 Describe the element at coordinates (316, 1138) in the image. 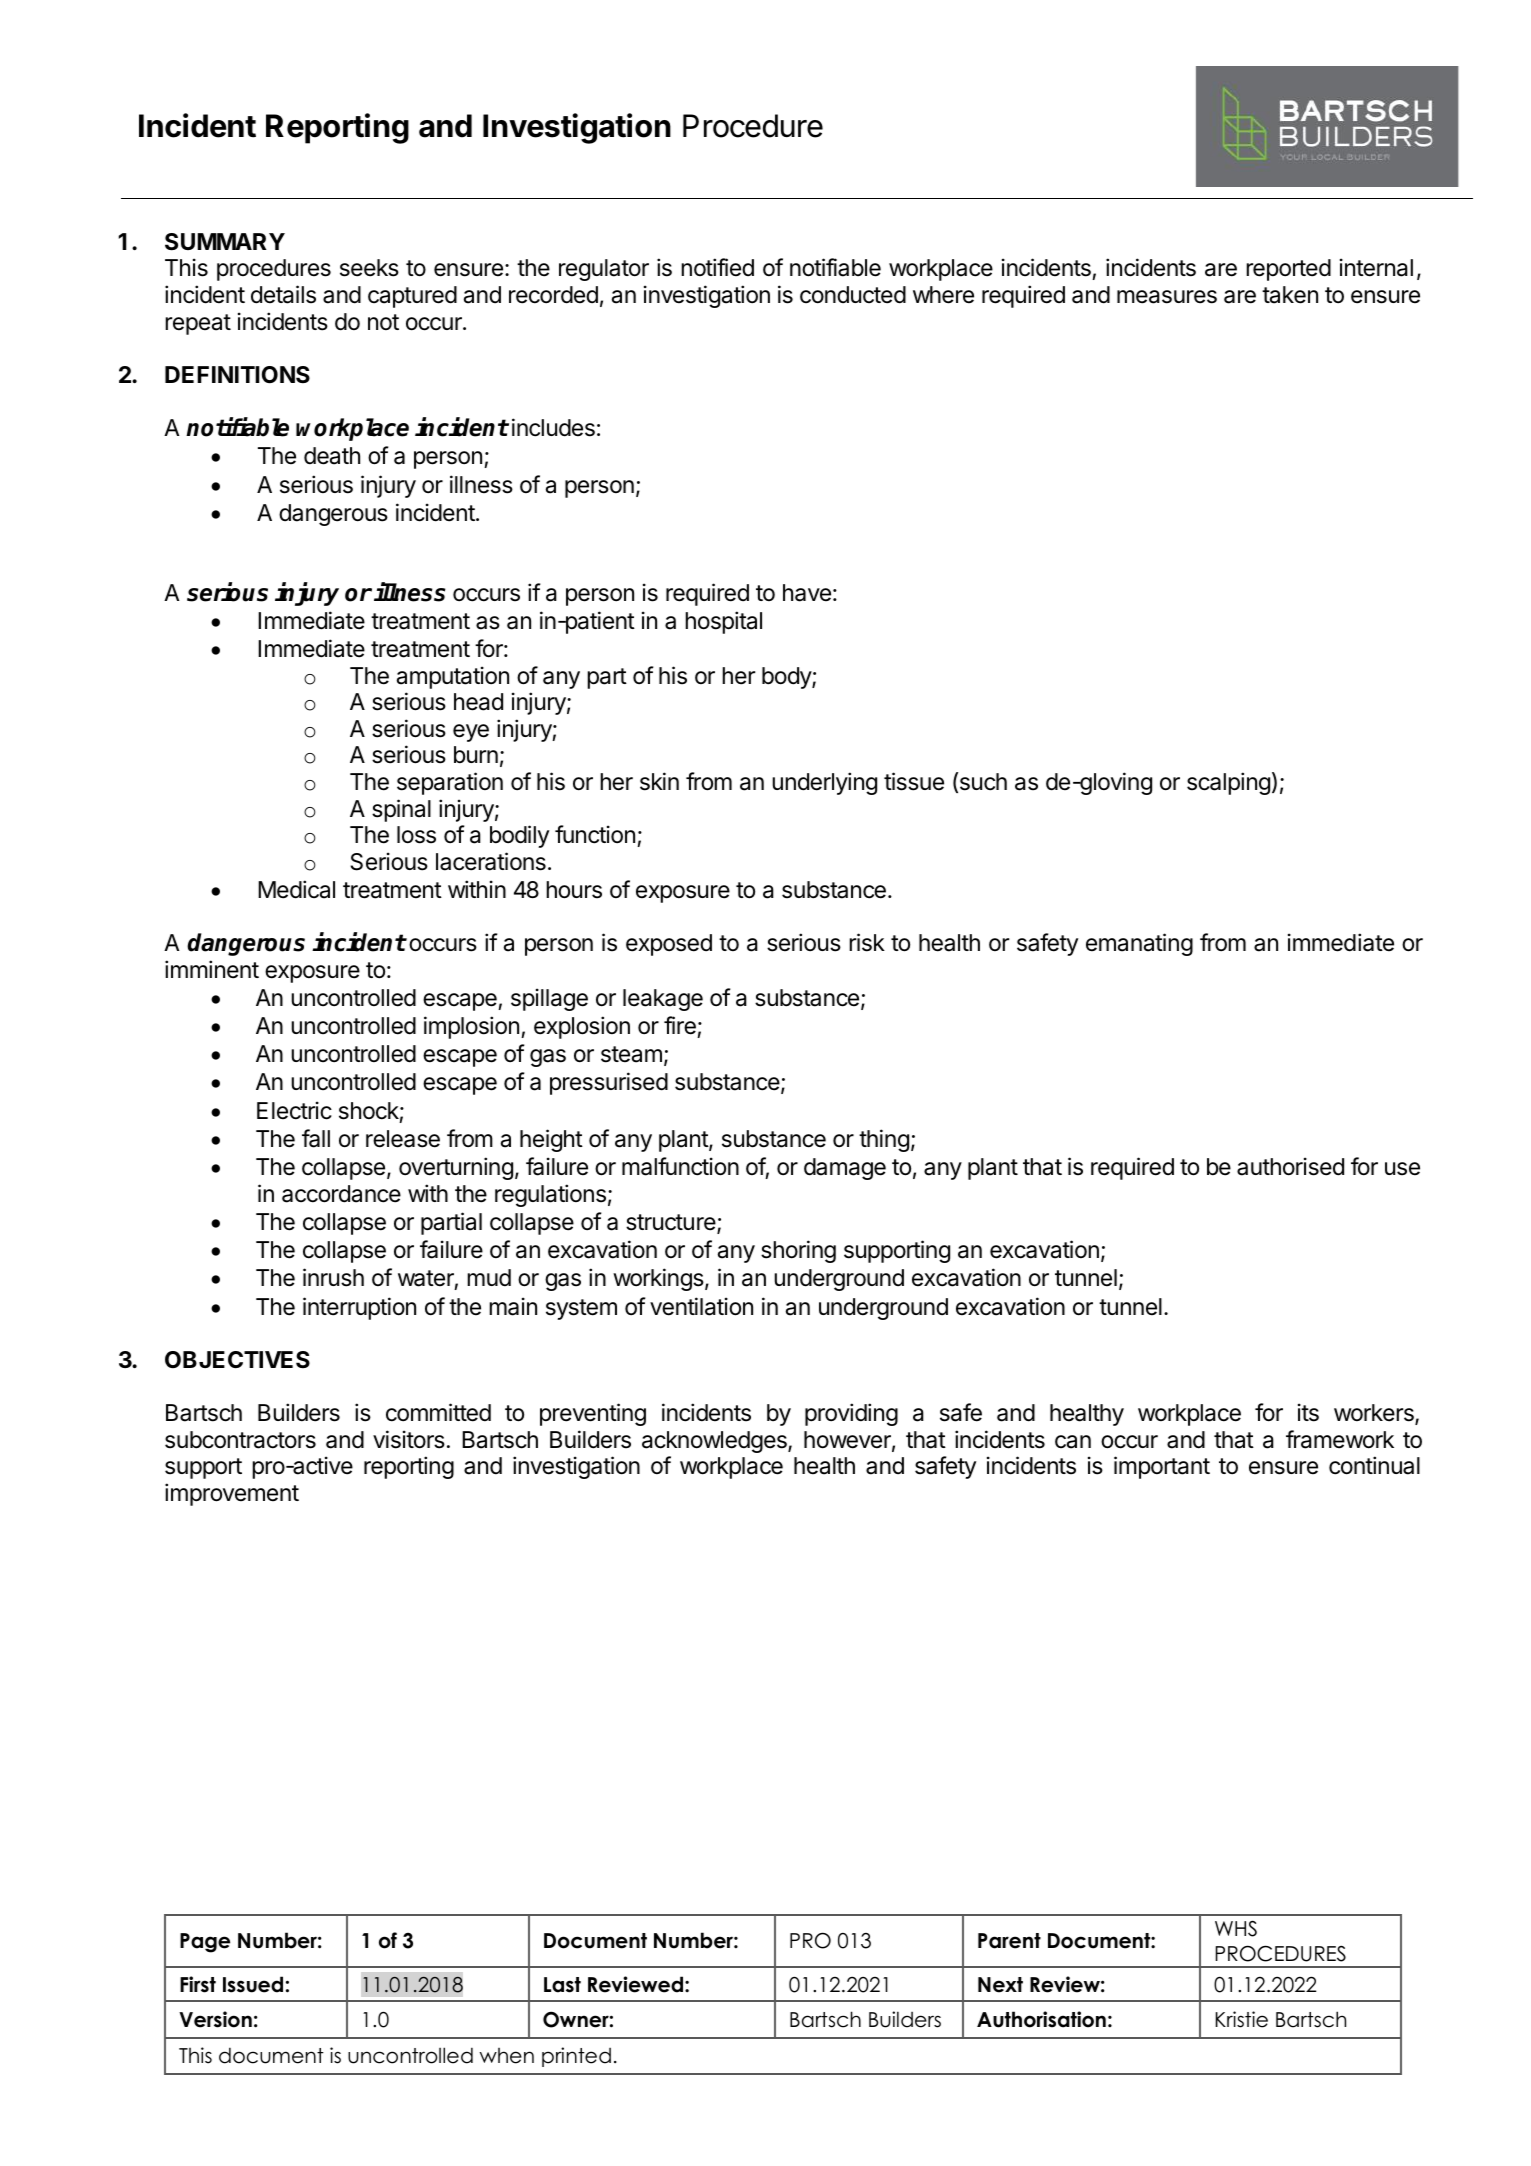

I see `fall` at that location.
